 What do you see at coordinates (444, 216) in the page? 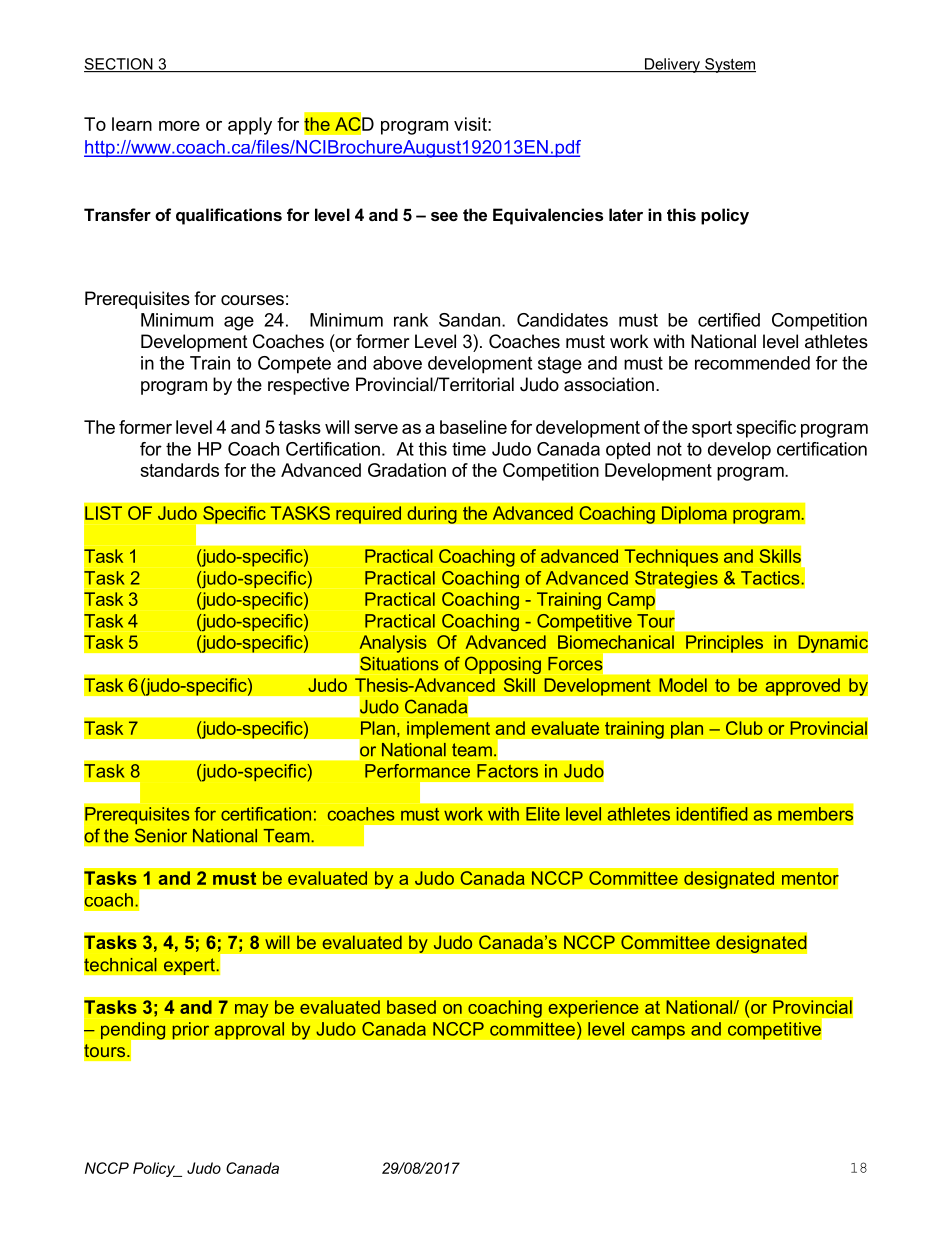
I see `see` at bounding box center [444, 216].
